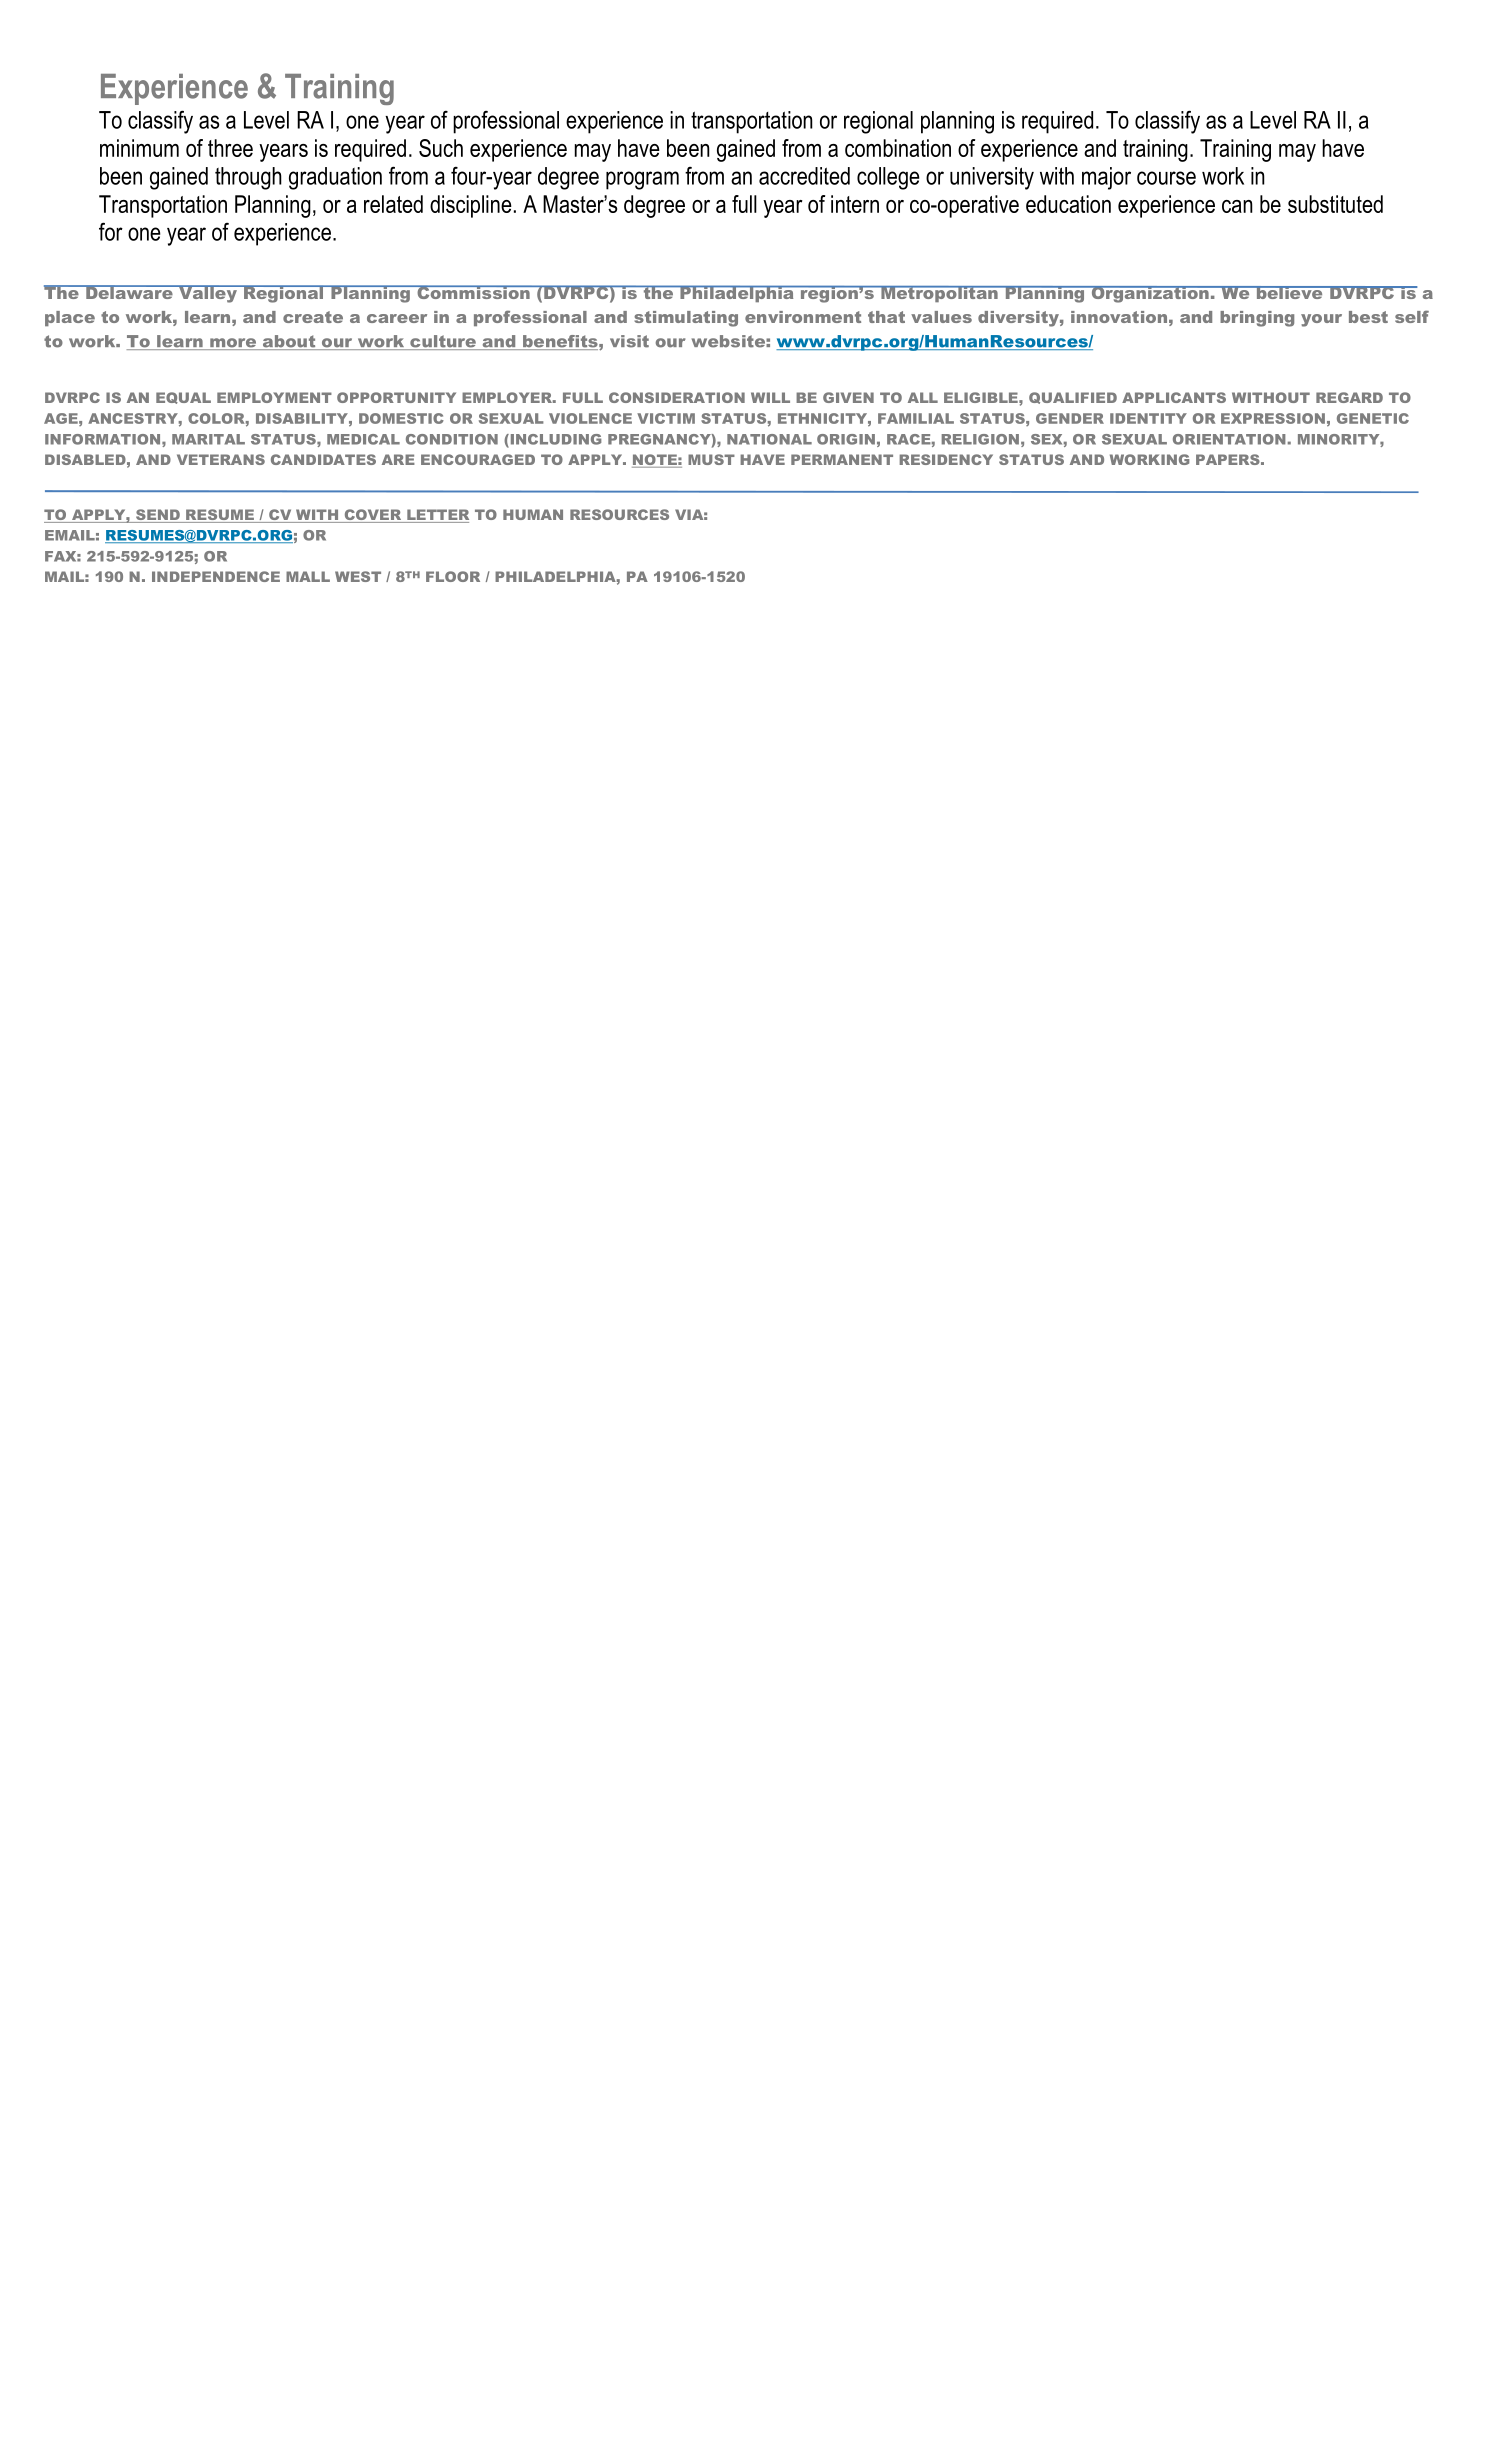 The height and width of the screenshot is (2464, 1496). What do you see at coordinates (208, 294) in the screenshot?
I see `Valley` at bounding box center [208, 294].
